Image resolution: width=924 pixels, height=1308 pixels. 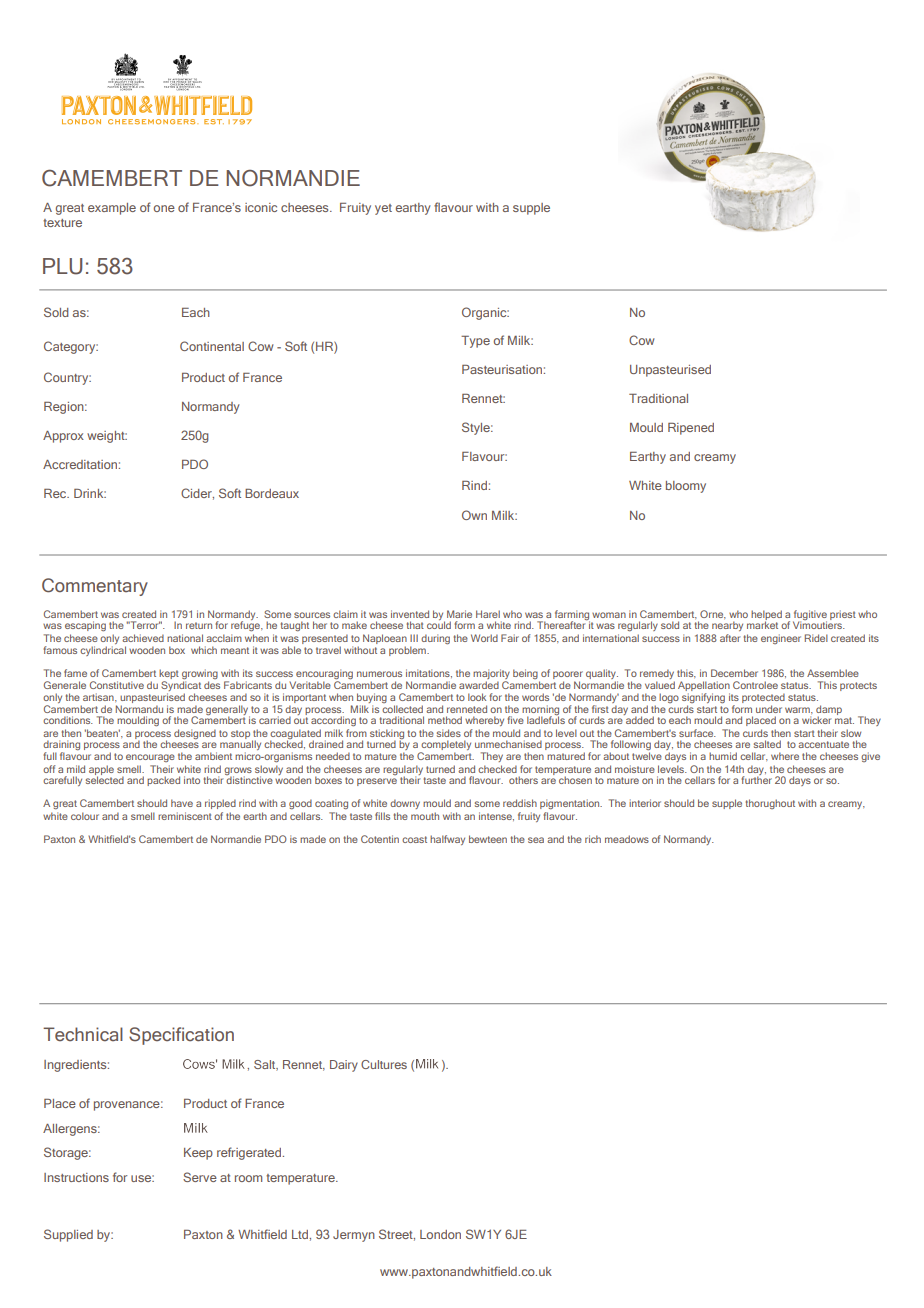 I want to click on Bordeaux, so click(x=272, y=493).
